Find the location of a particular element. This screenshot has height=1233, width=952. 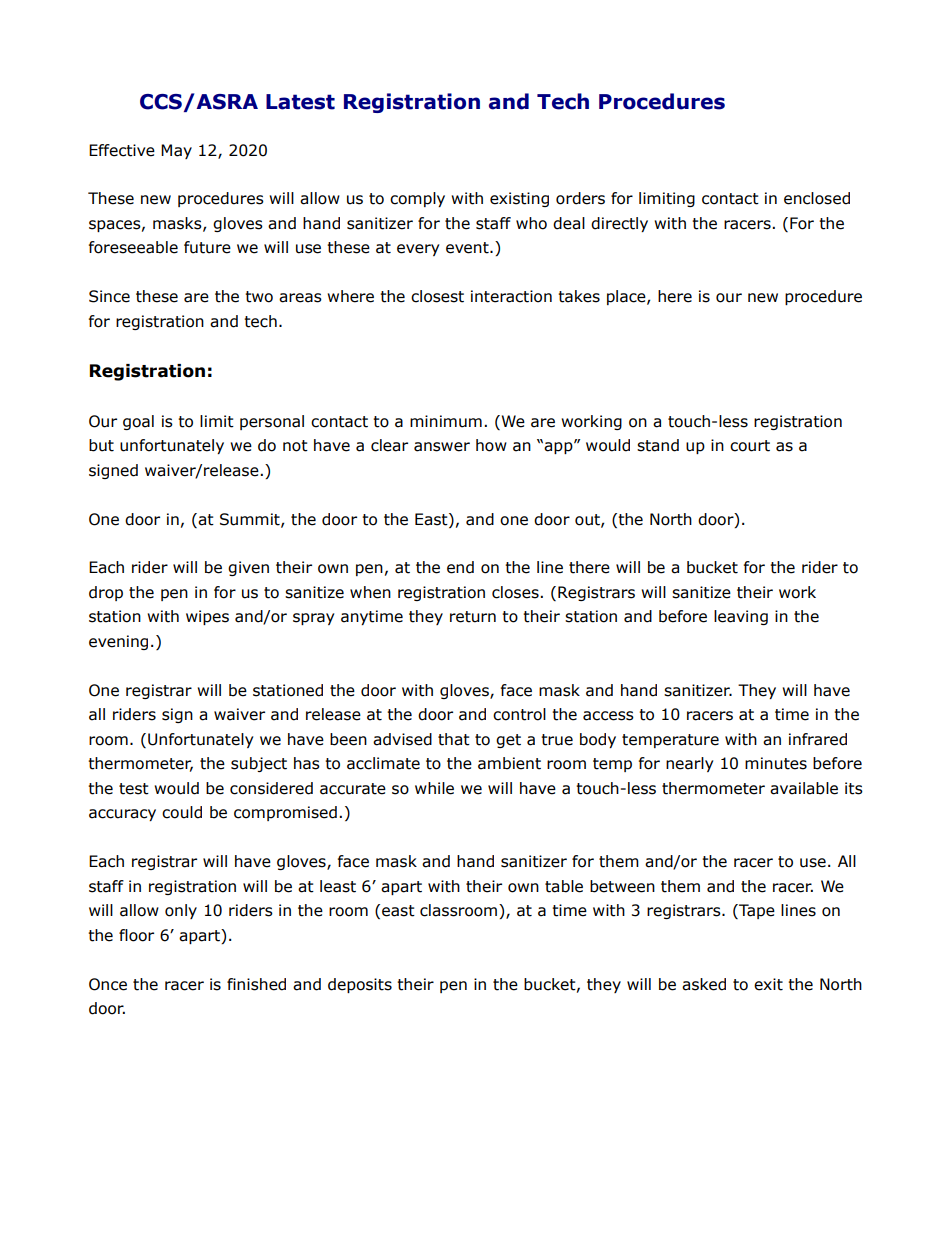

deposits is located at coordinates (360, 985).
